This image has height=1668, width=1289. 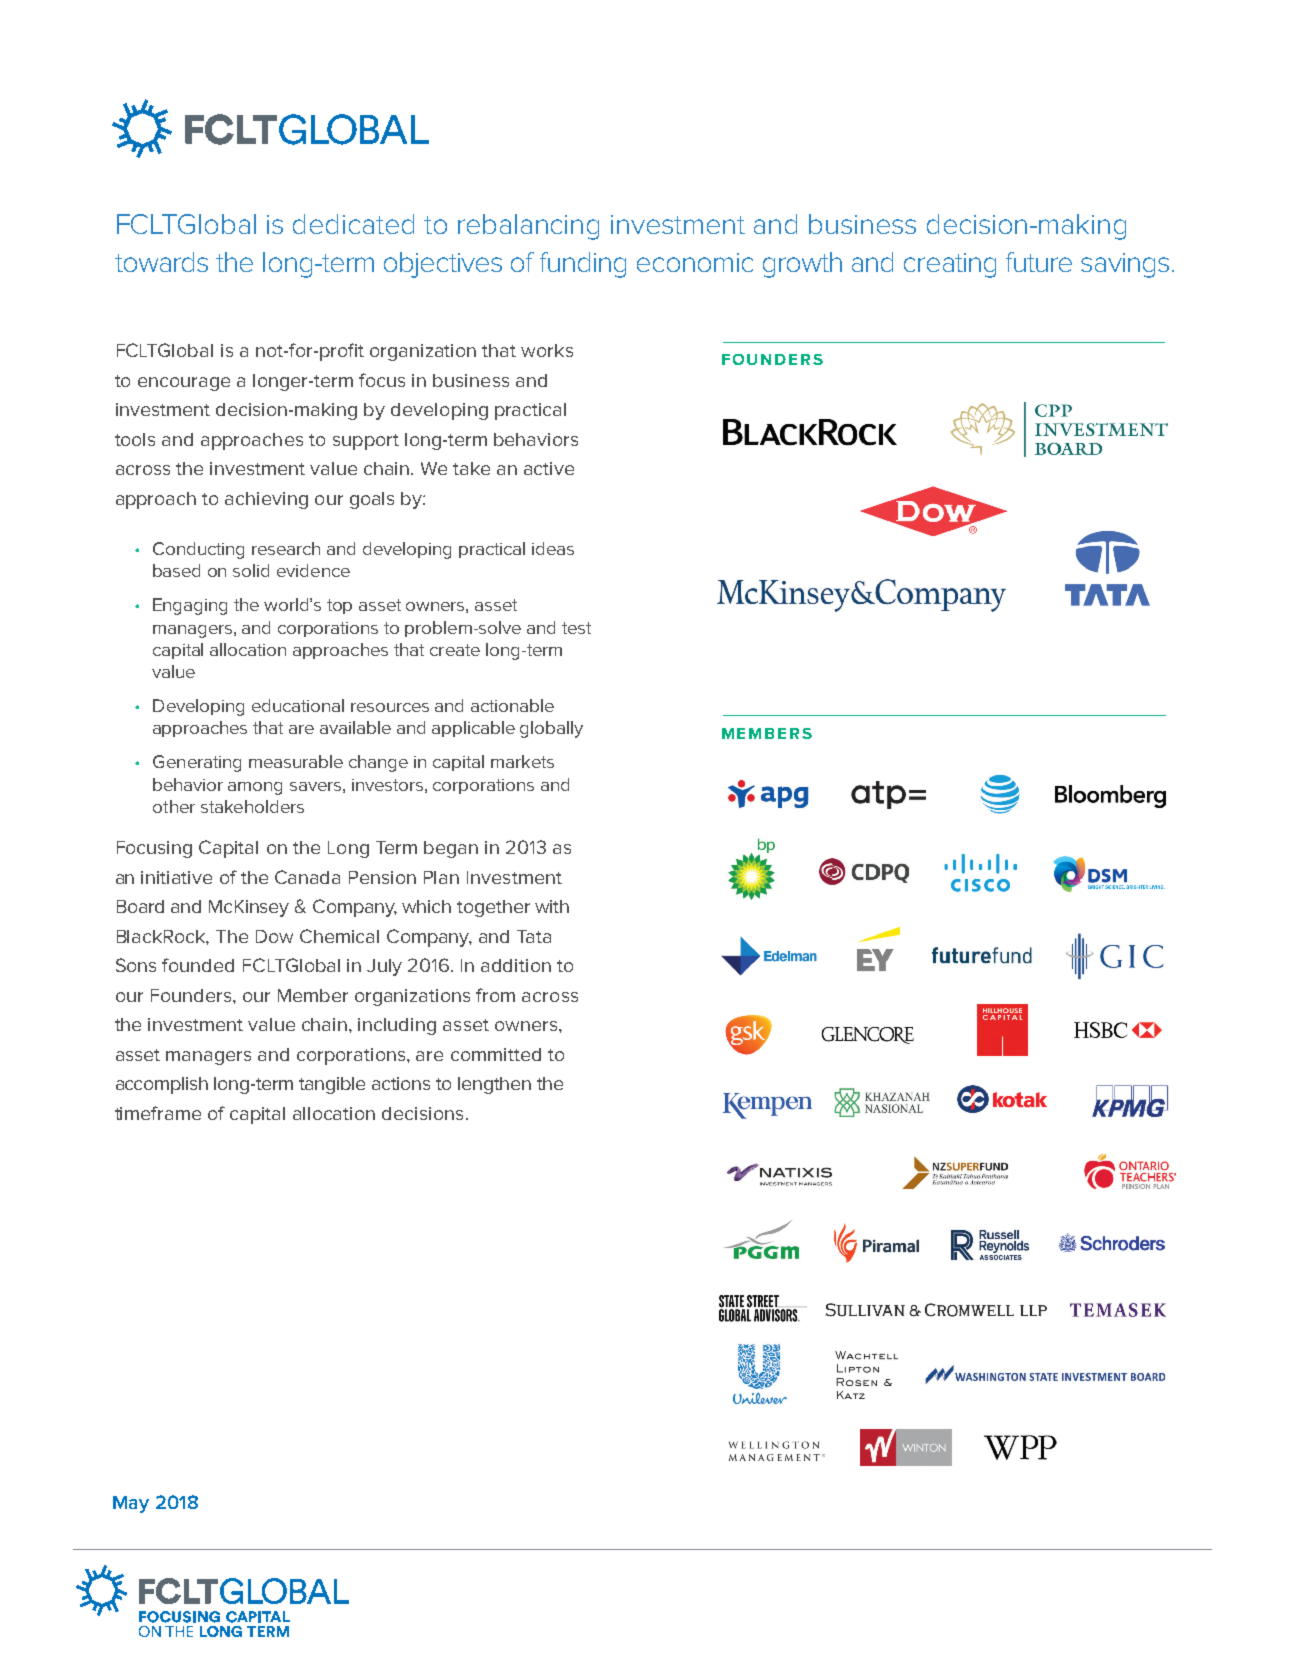 I want to click on towards, so click(x=161, y=262).
